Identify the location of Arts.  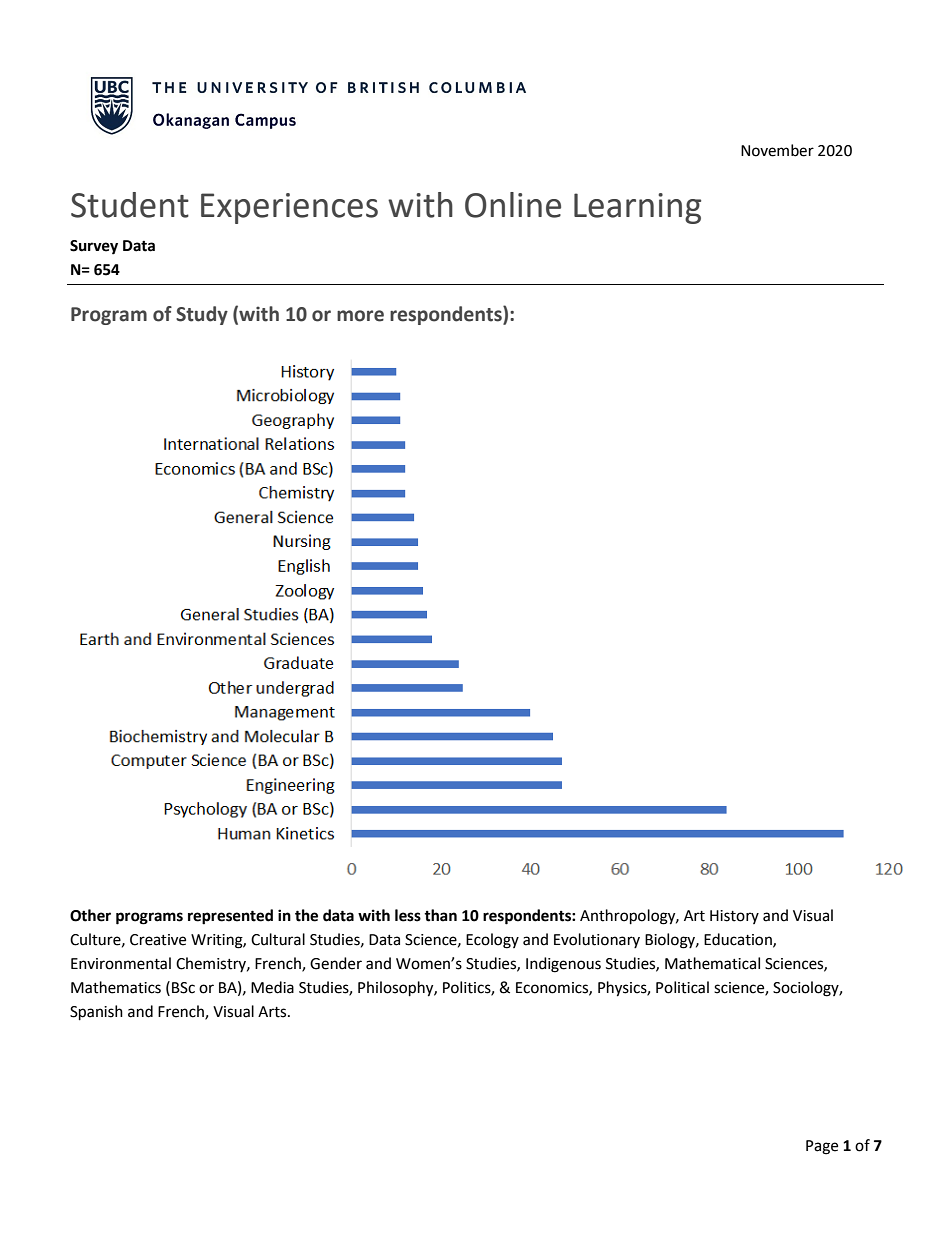
(273, 1012).
